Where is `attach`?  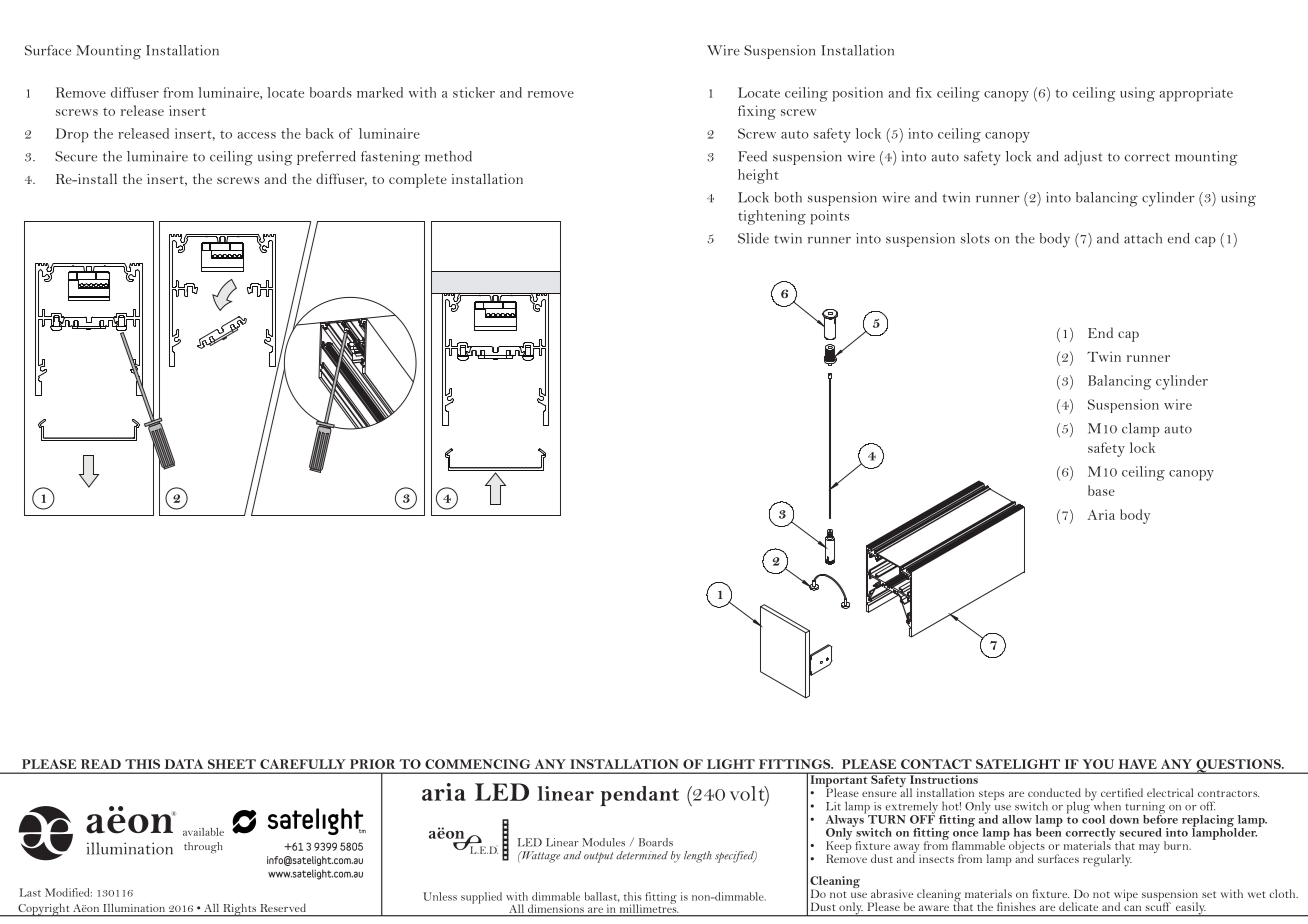 attach is located at coordinates (1143, 238).
